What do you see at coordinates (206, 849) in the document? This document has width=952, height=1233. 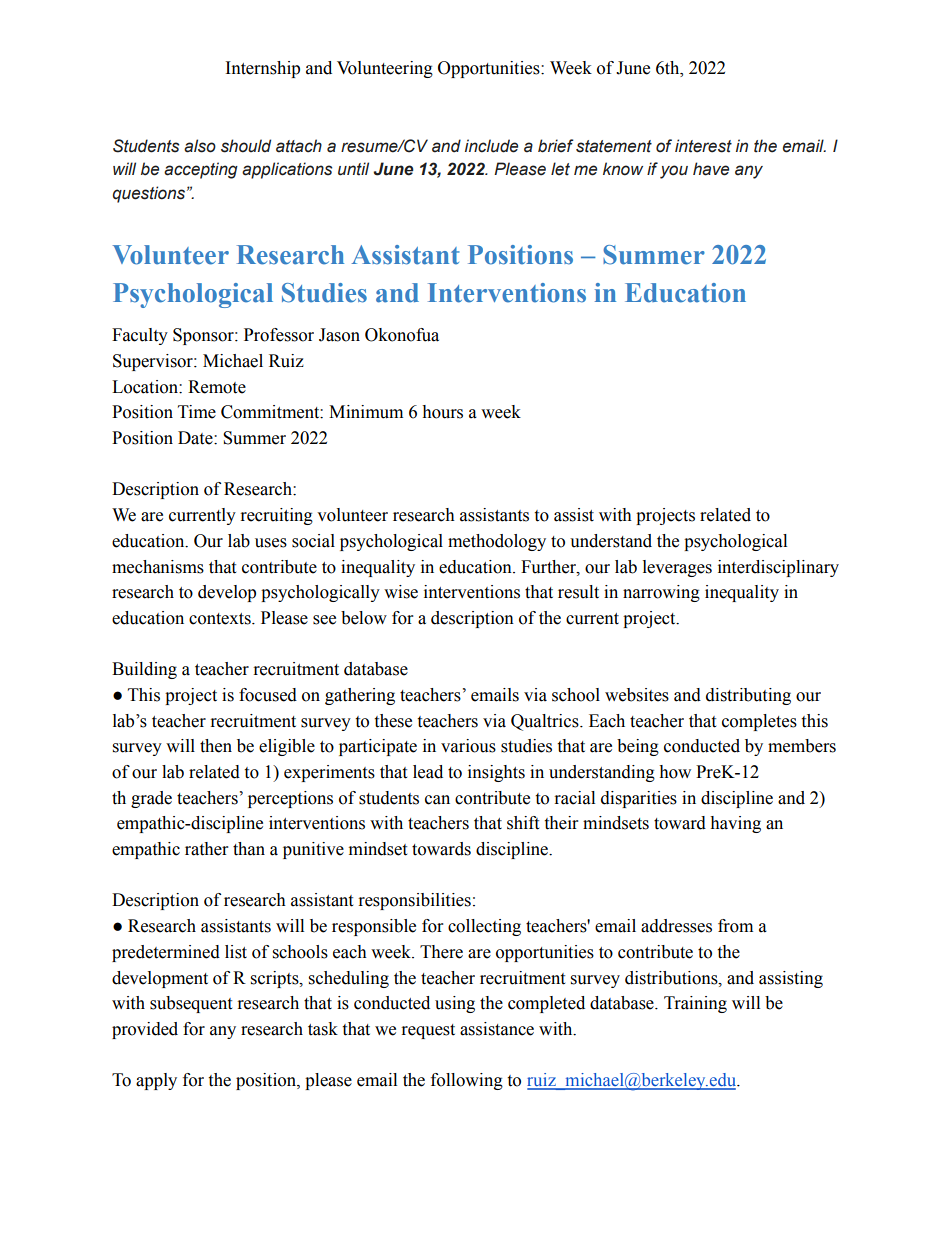 I see `rather` at bounding box center [206, 849].
